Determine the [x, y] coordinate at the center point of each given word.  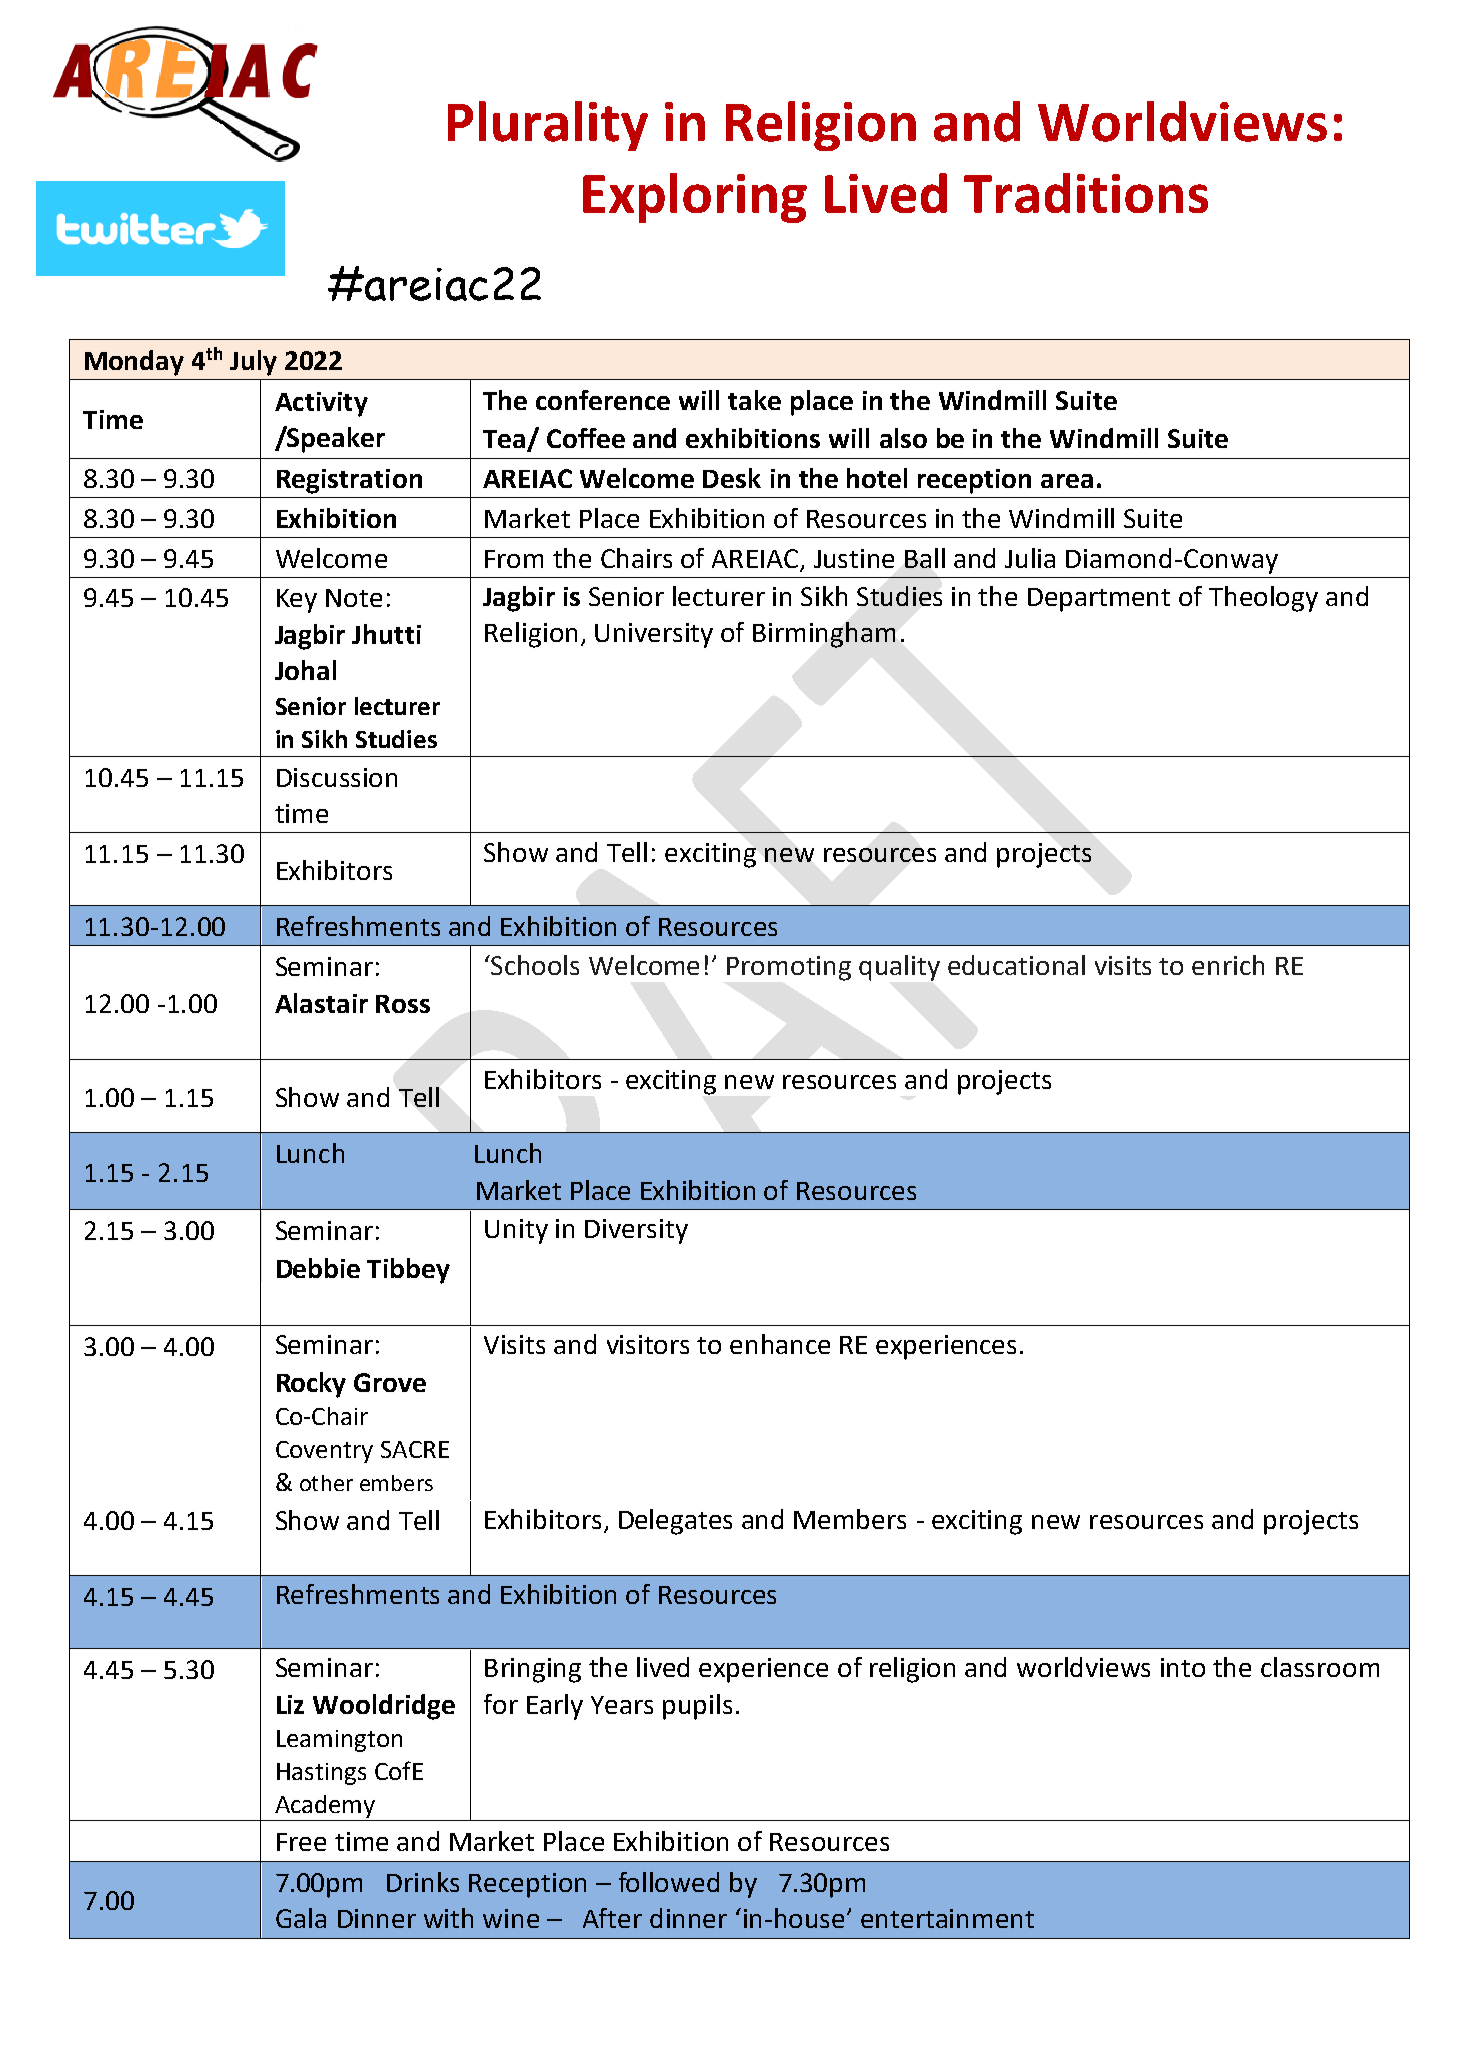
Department [1099, 600]
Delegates [675, 1522]
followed [669, 1882]
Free [301, 1842]
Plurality [548, 126]
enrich [1228, 965]
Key [297, 601]
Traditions [1086, 193]
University [654, 635]
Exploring [695, 198]
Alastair [321, 1003]
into [1183, 1667]
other [326, 1483]
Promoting [789, 968]
